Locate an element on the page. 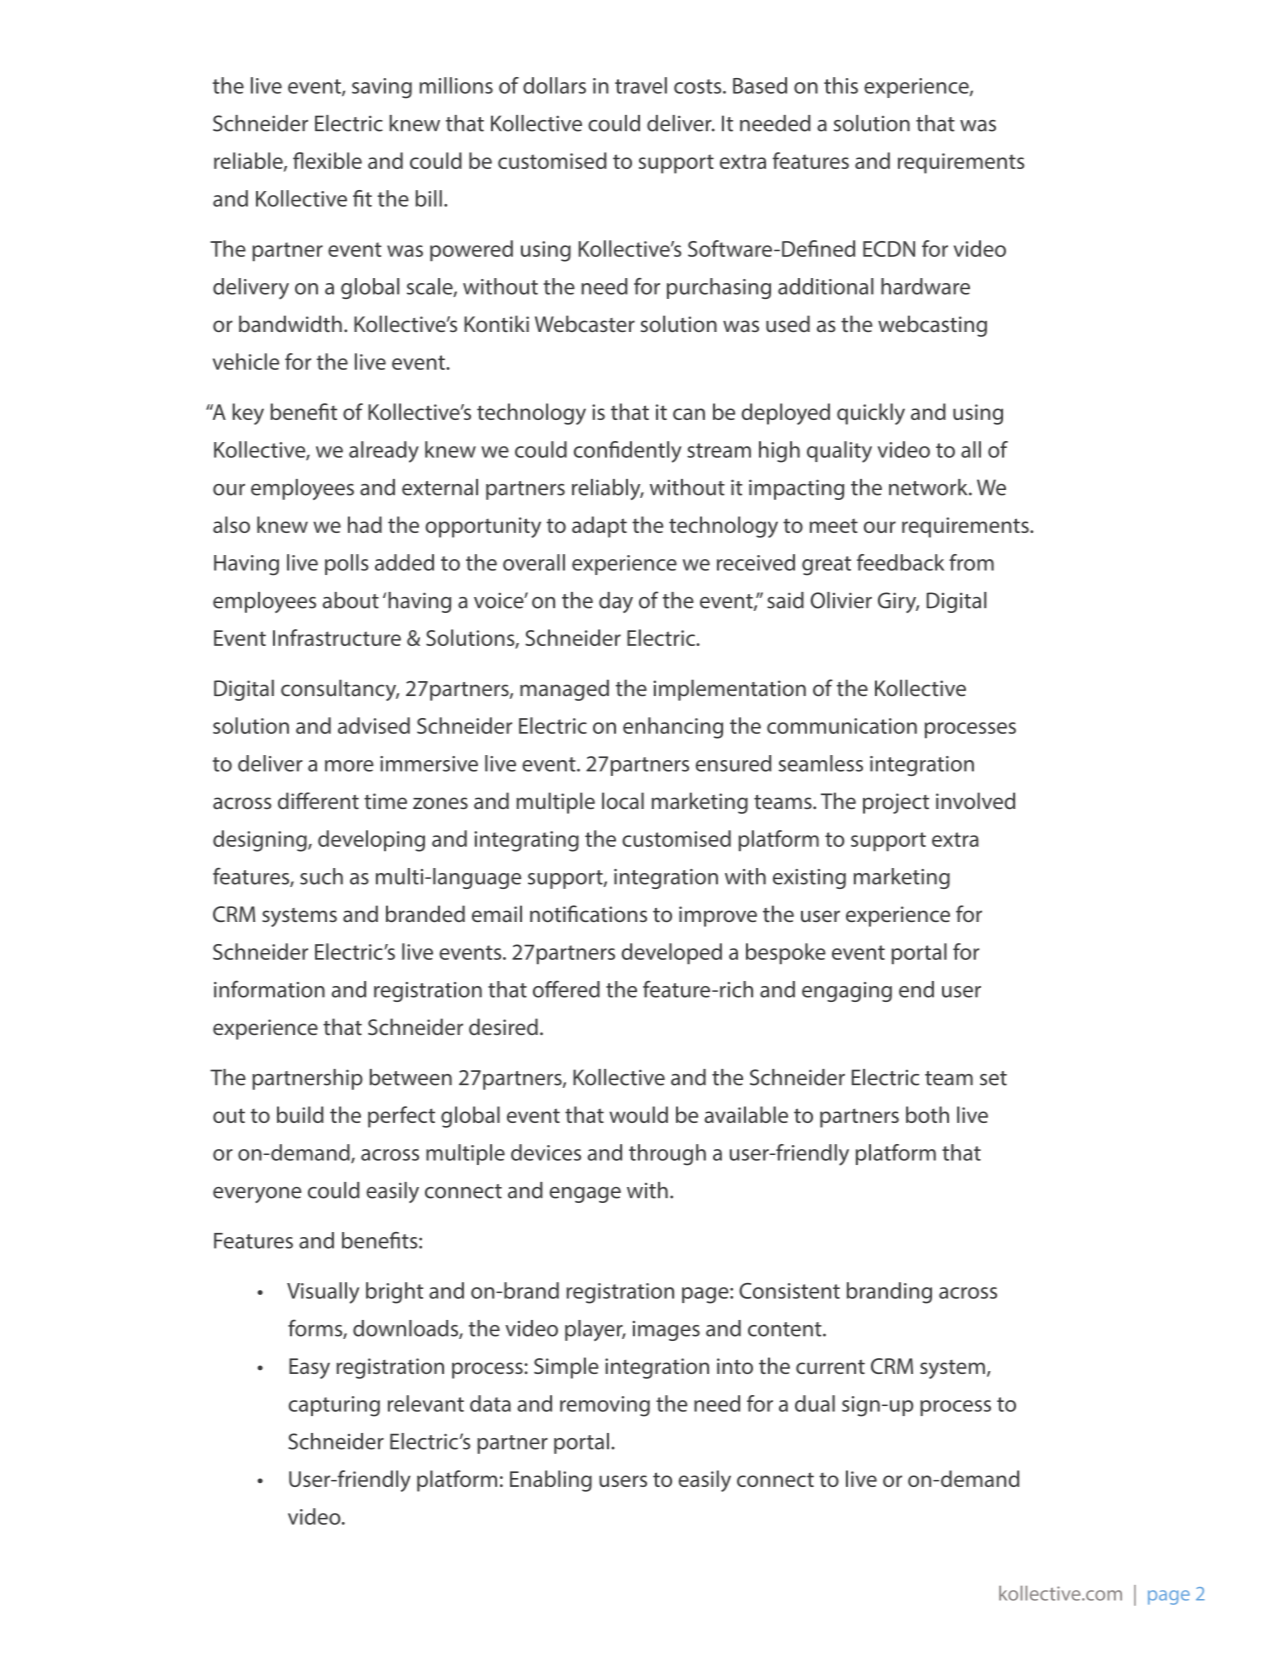 The width and height of the image is (1281, 1657). engaging is located at coordinates (847, 992).
